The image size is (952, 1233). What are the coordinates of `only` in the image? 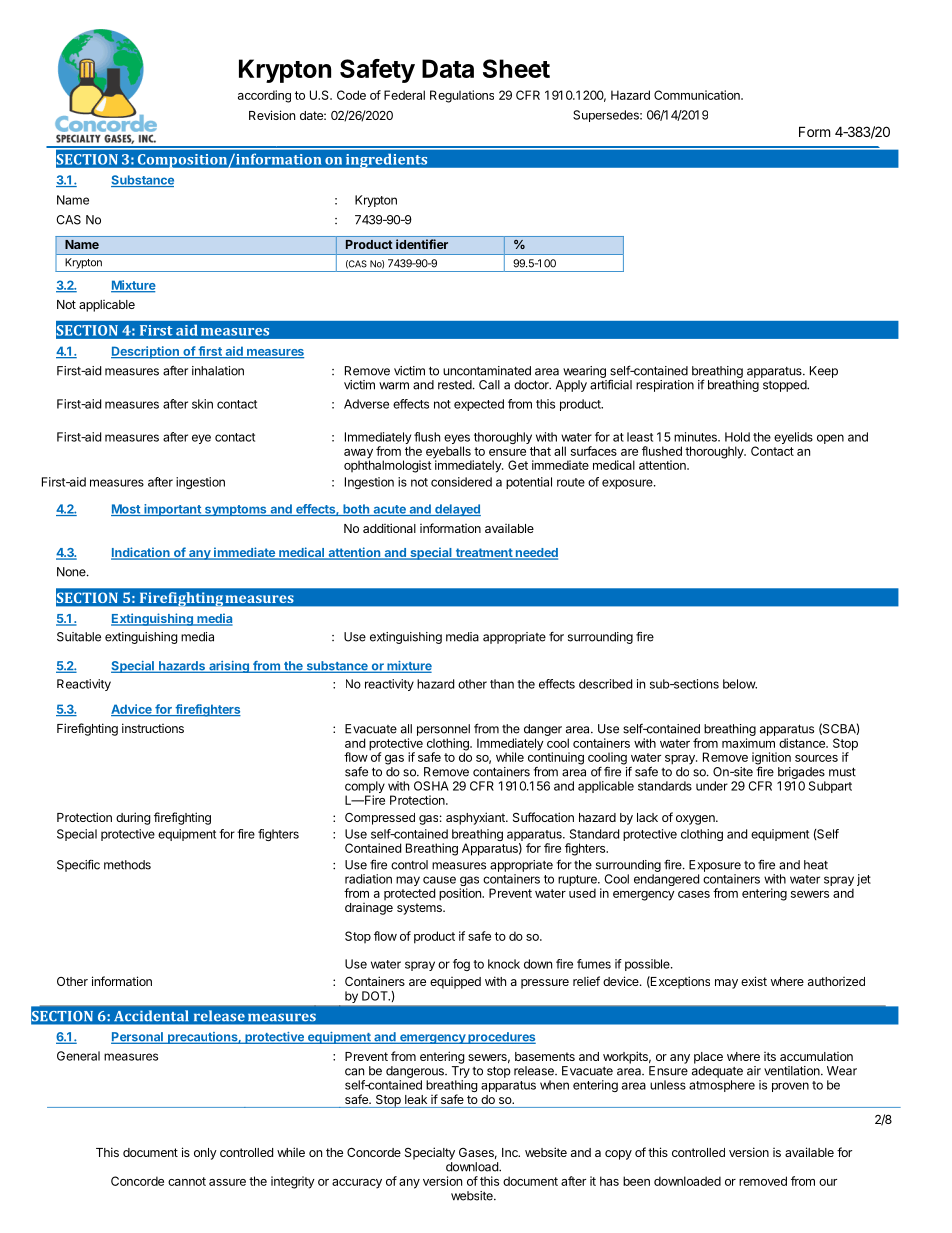 It's located at (205, 1154).
